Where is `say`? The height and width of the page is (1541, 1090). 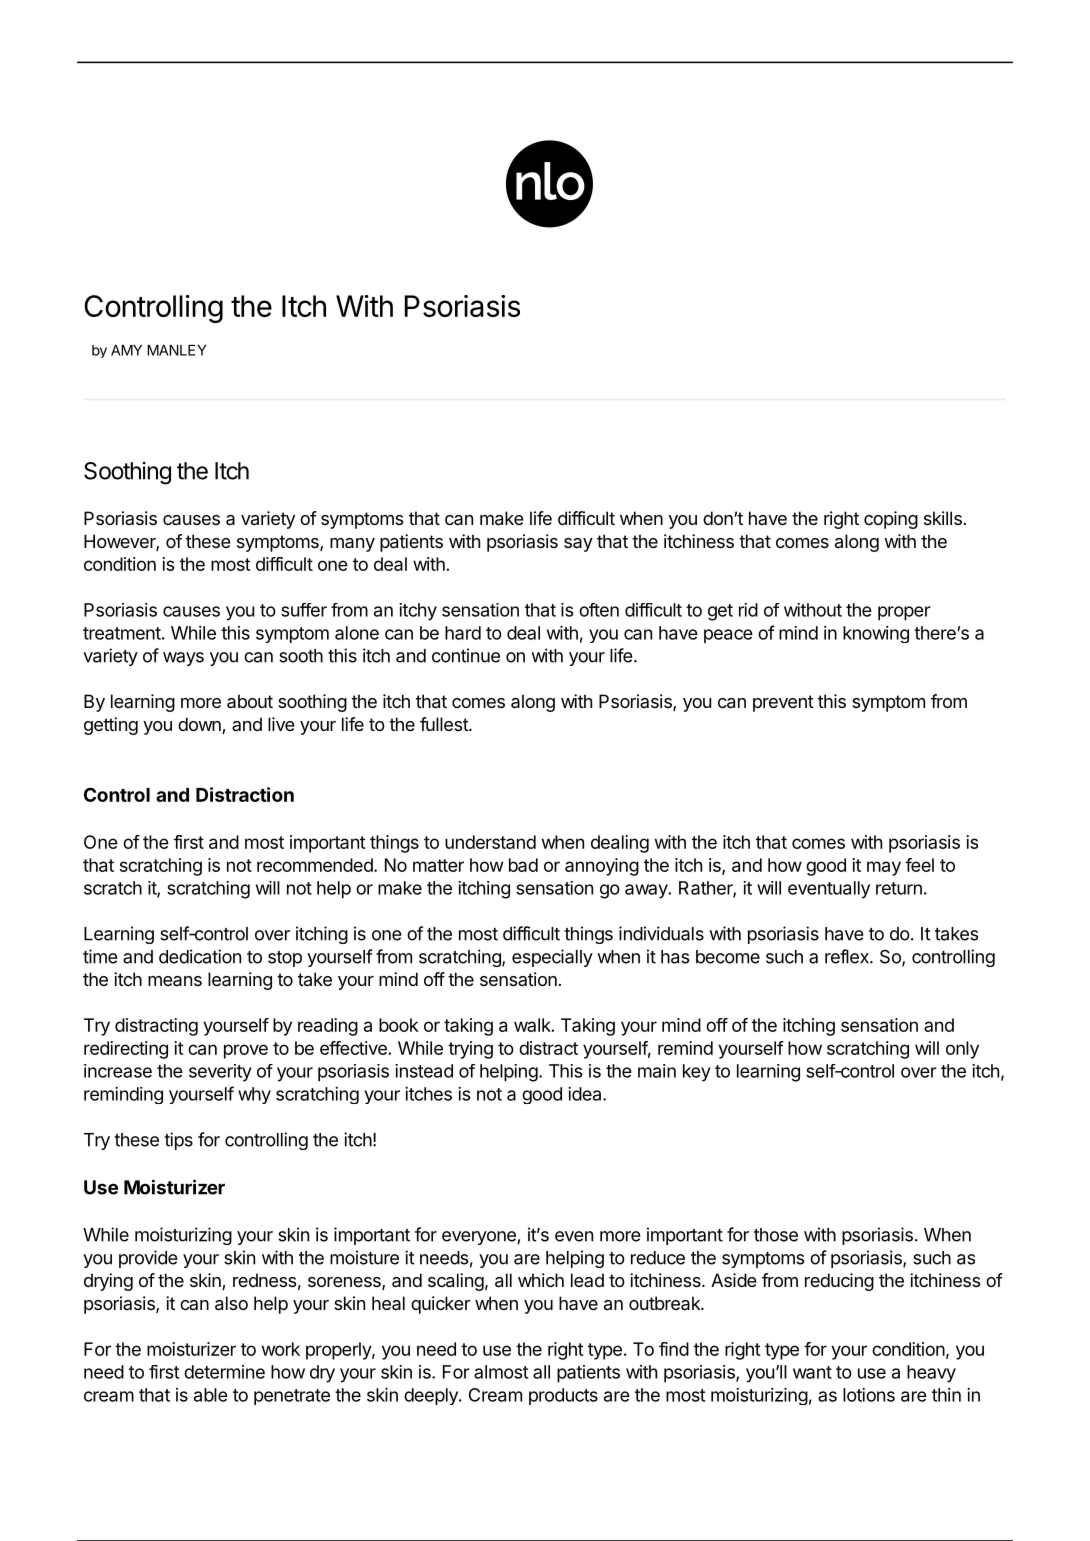 say is located at coordinates (578, 545).
